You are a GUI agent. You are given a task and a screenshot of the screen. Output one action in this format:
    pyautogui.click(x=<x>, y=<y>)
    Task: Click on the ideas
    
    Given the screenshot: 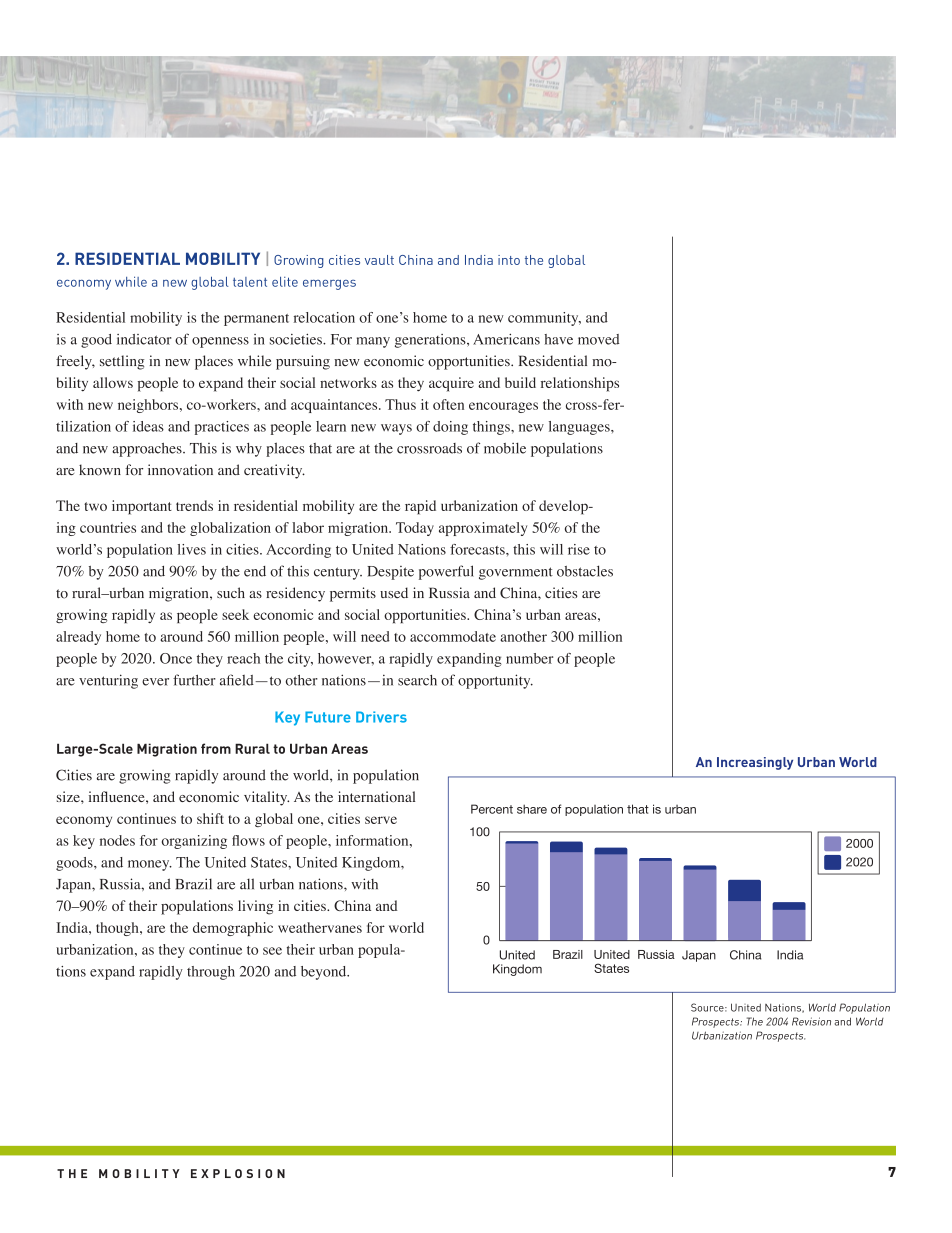 What is the action you would take?
    pyautogui.click(x=148, y=426)
